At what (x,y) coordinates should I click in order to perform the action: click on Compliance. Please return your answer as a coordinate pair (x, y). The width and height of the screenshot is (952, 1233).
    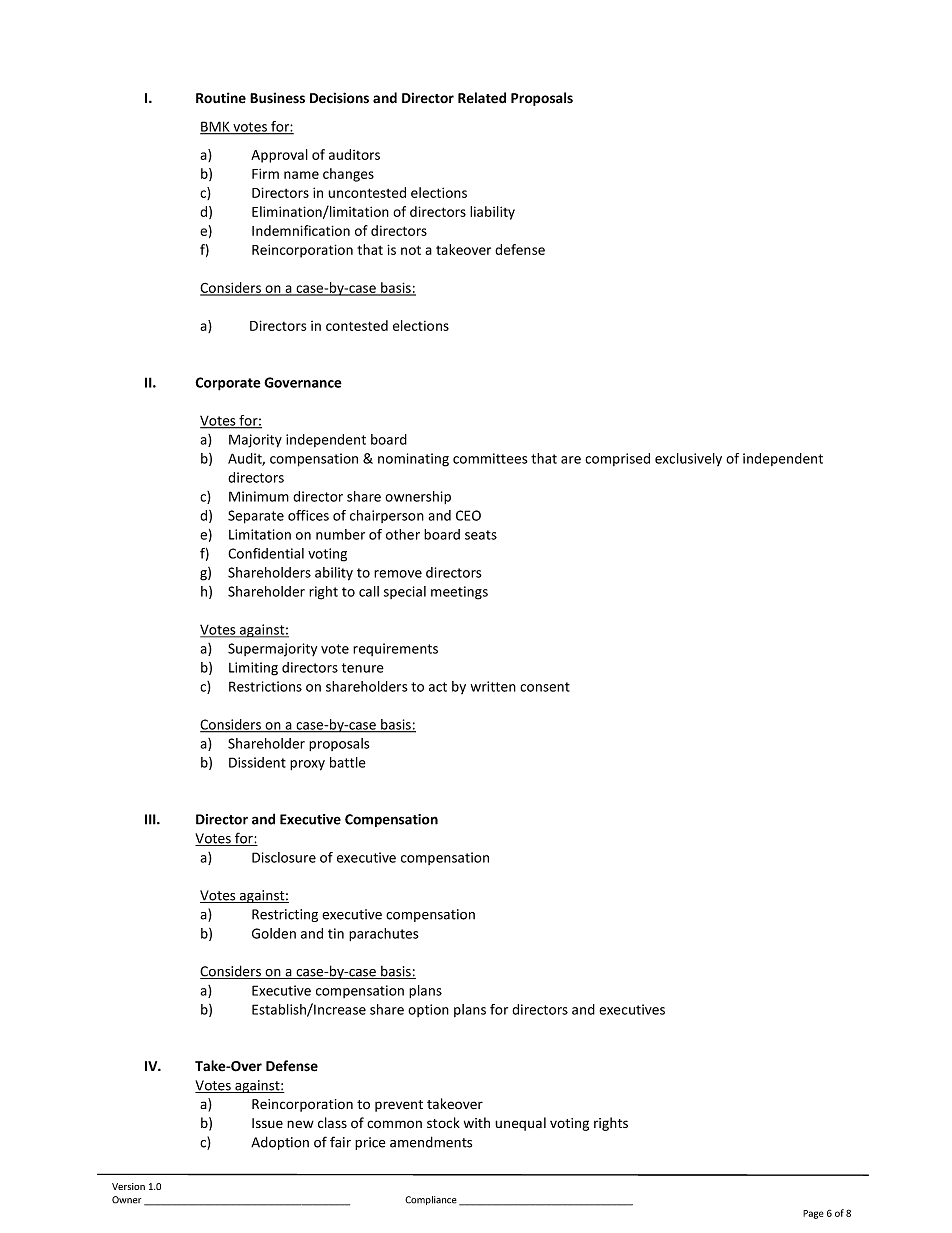
    Looking at the image, I should click on (431, 1200).
